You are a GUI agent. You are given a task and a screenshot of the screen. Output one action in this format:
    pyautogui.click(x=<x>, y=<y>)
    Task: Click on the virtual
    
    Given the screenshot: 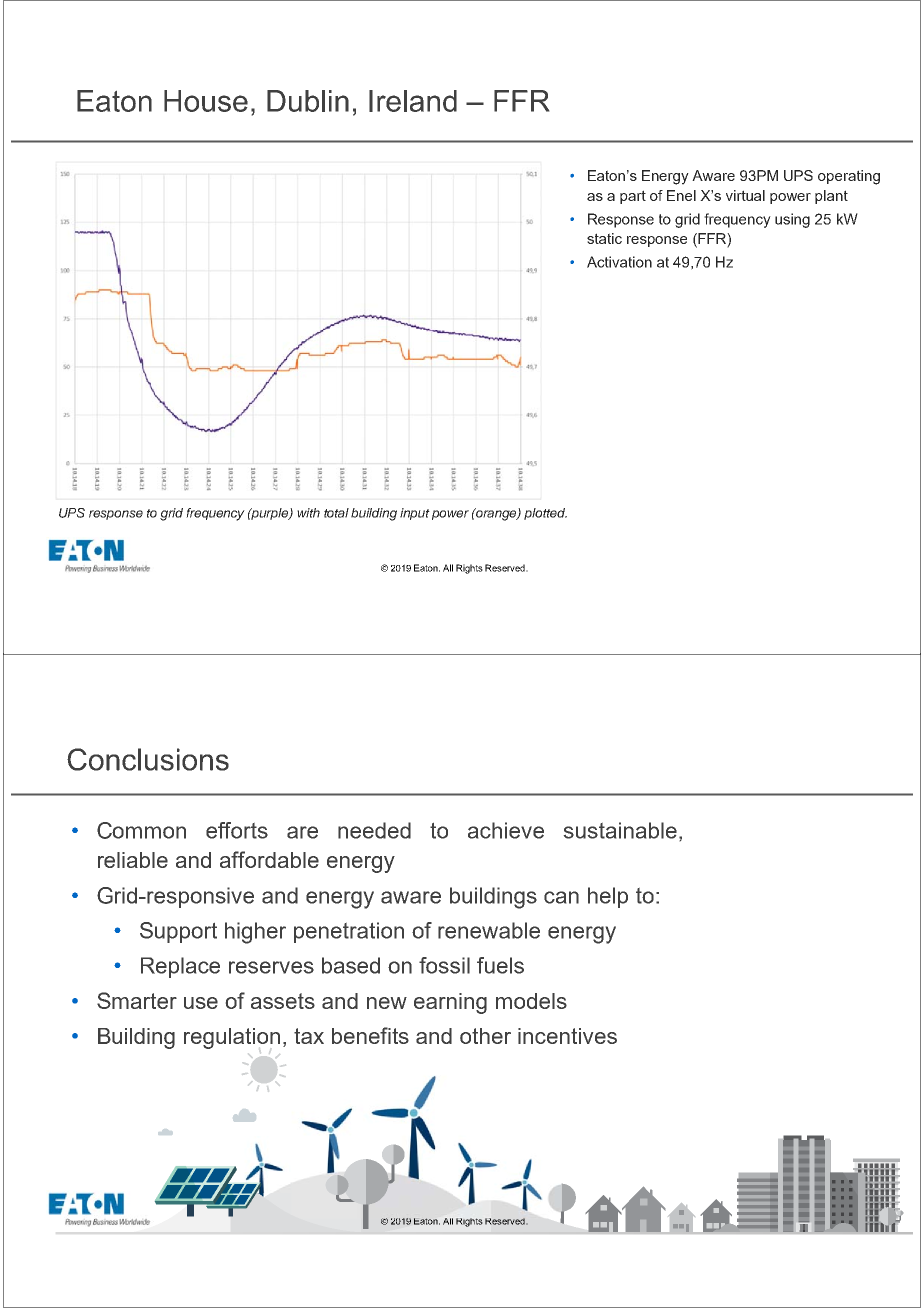 What is the action you would take?
    pyautogui.click(x=745, y=195)
